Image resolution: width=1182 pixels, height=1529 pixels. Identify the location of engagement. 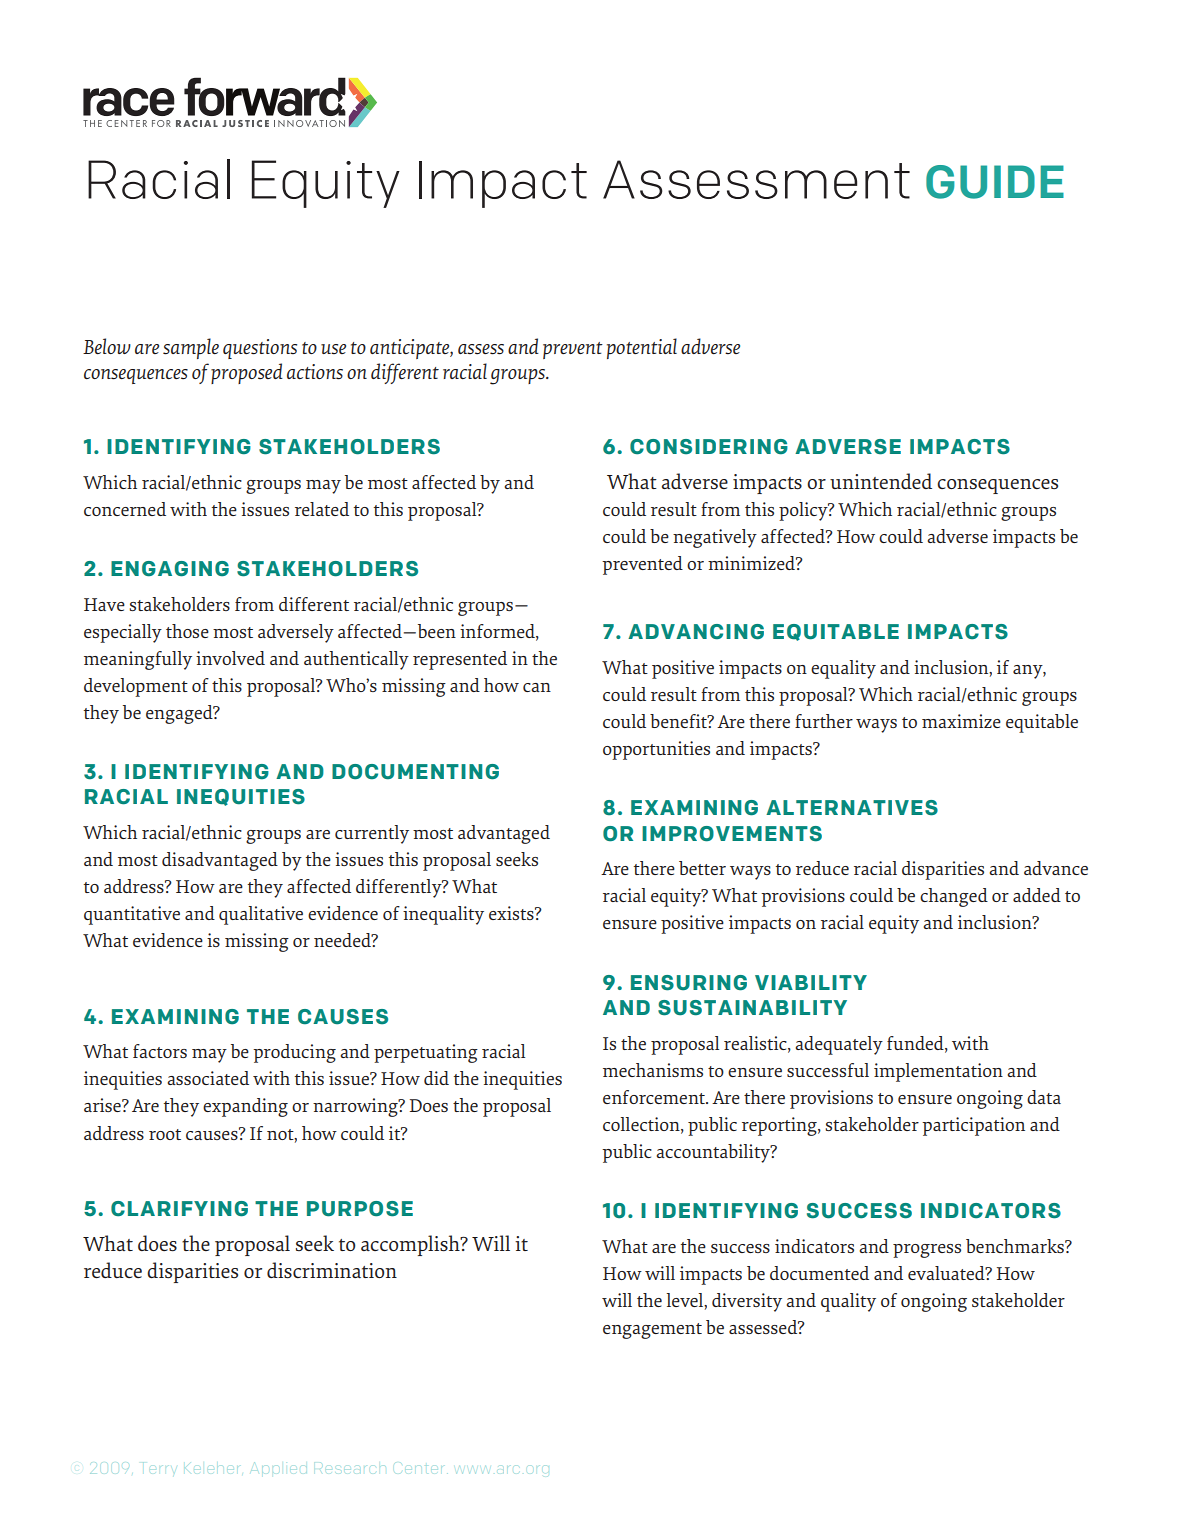
(652, 1331).
